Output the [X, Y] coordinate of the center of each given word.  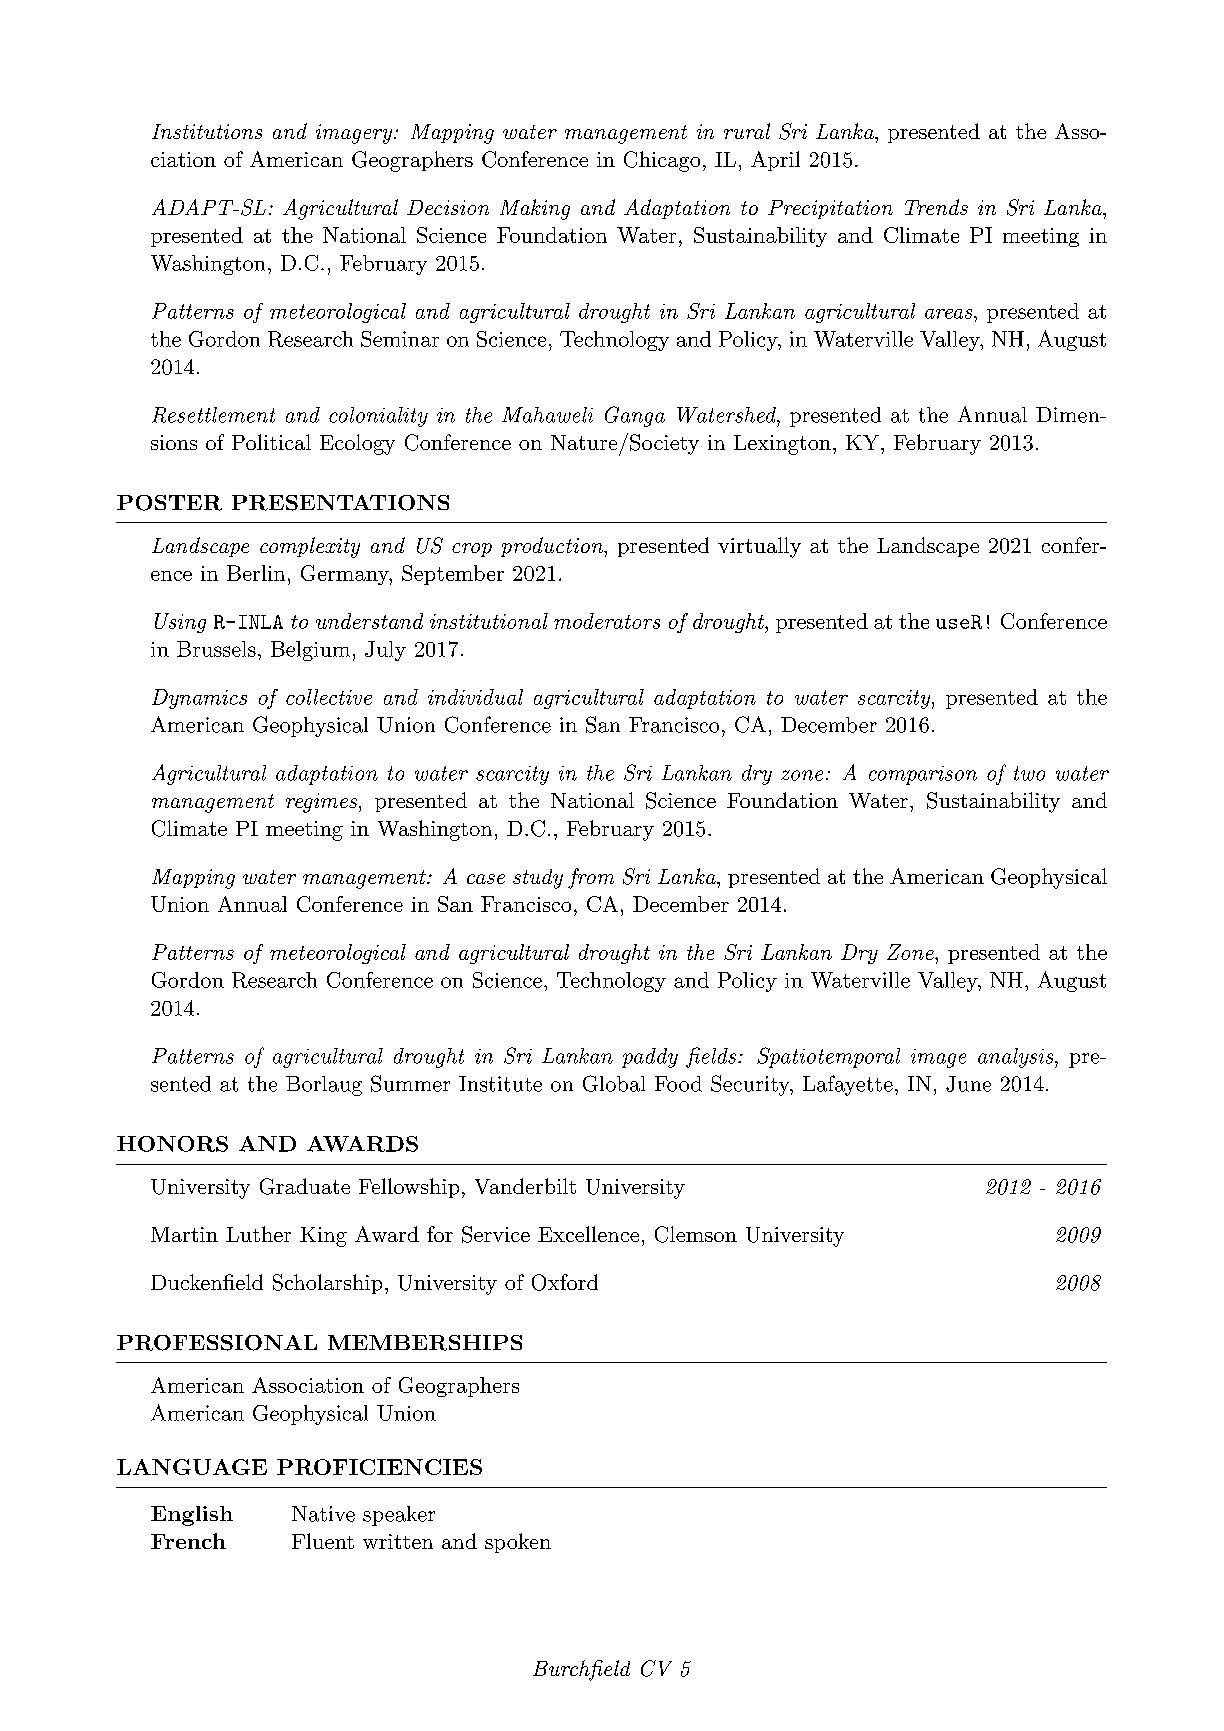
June [968, 1084]
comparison [923, 775]
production [553, 547]
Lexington [782, 445]
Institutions [207, 131]
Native [323, 1514]
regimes [321, 803]
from [591, 878]
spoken [518, 1543]
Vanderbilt [525, 1186]
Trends [936, 207]
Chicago [662, 161]
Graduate [305, 1186]
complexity [310, 547]
